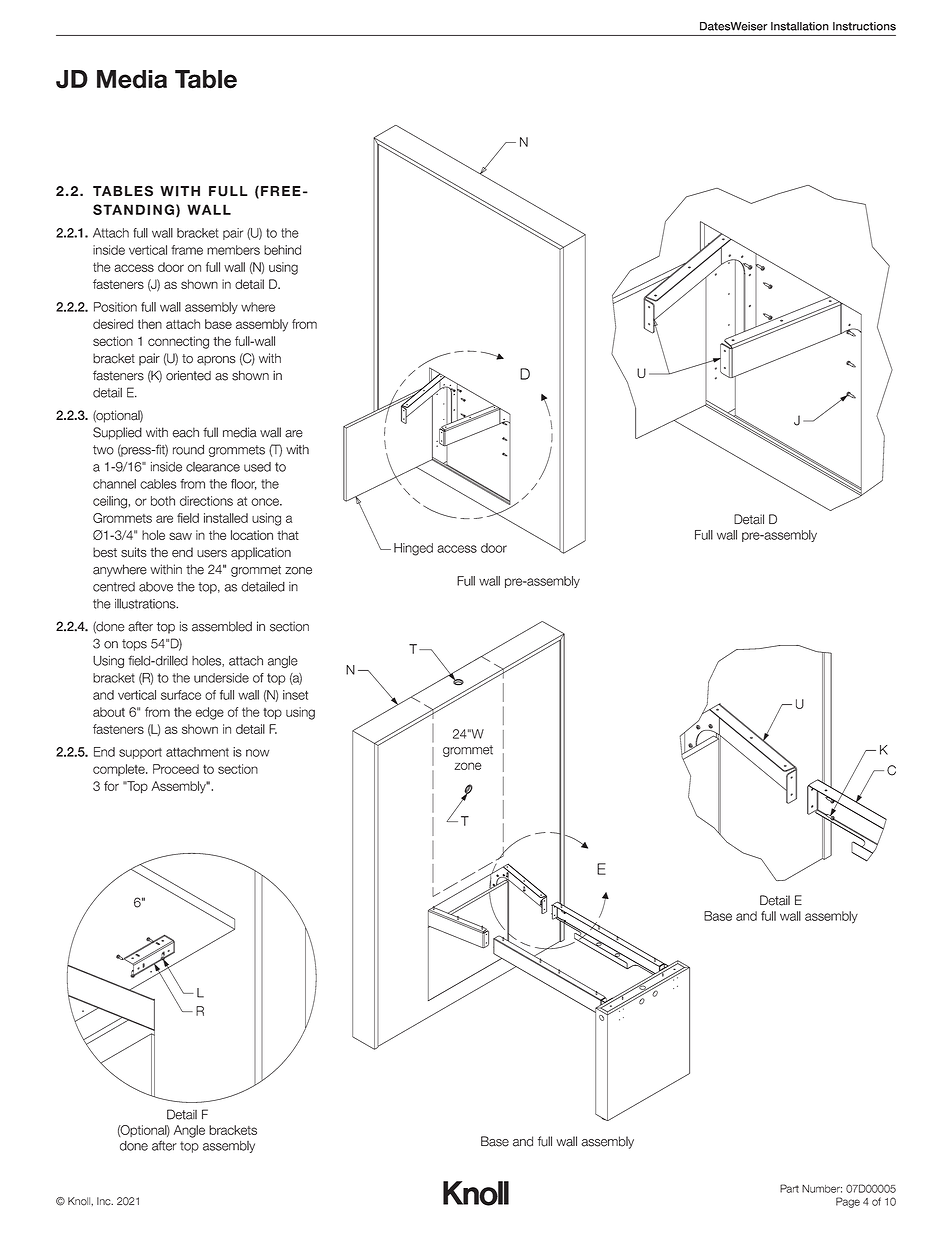  Describe the element at coordinates (187, 250) in the page. I see `frame` at that location.
